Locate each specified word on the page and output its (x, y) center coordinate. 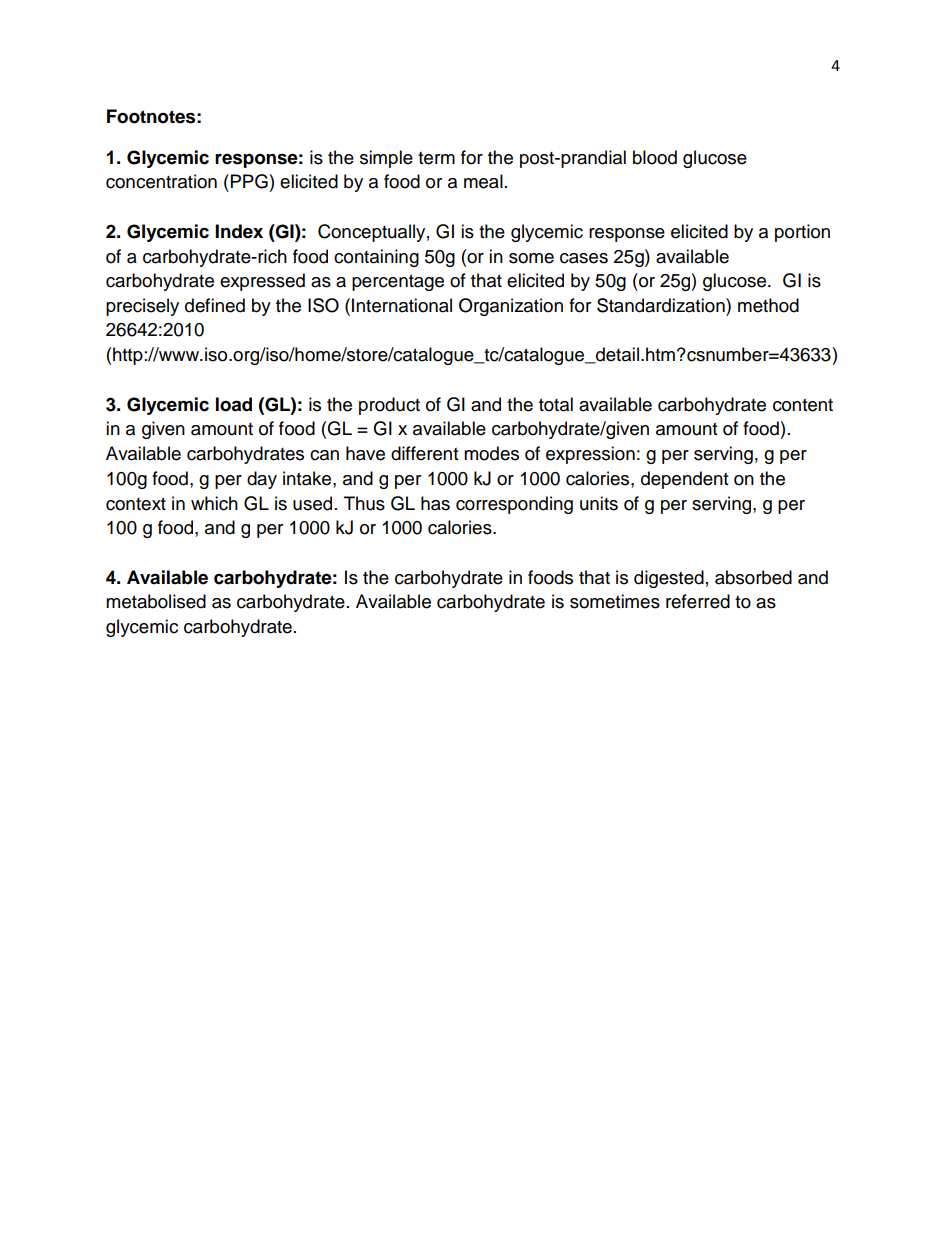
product (389, 406)
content (803, 405)
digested (669, 579)
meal (483, 181)
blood (655, 157)
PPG (249, 181)
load (234, 404)
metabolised (156, 601)
